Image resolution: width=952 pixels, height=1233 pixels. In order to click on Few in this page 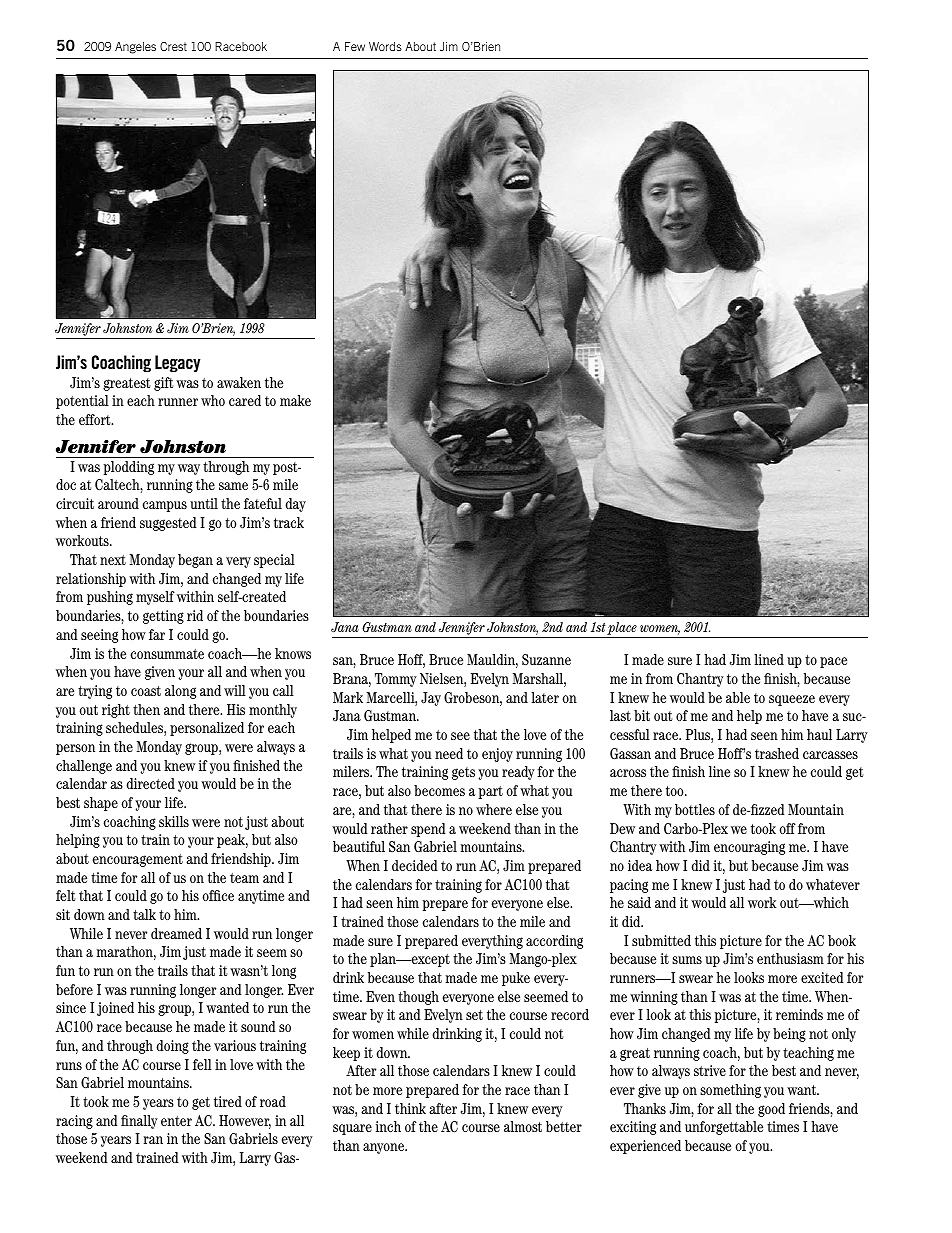, I will do `click(355, 46)`.
